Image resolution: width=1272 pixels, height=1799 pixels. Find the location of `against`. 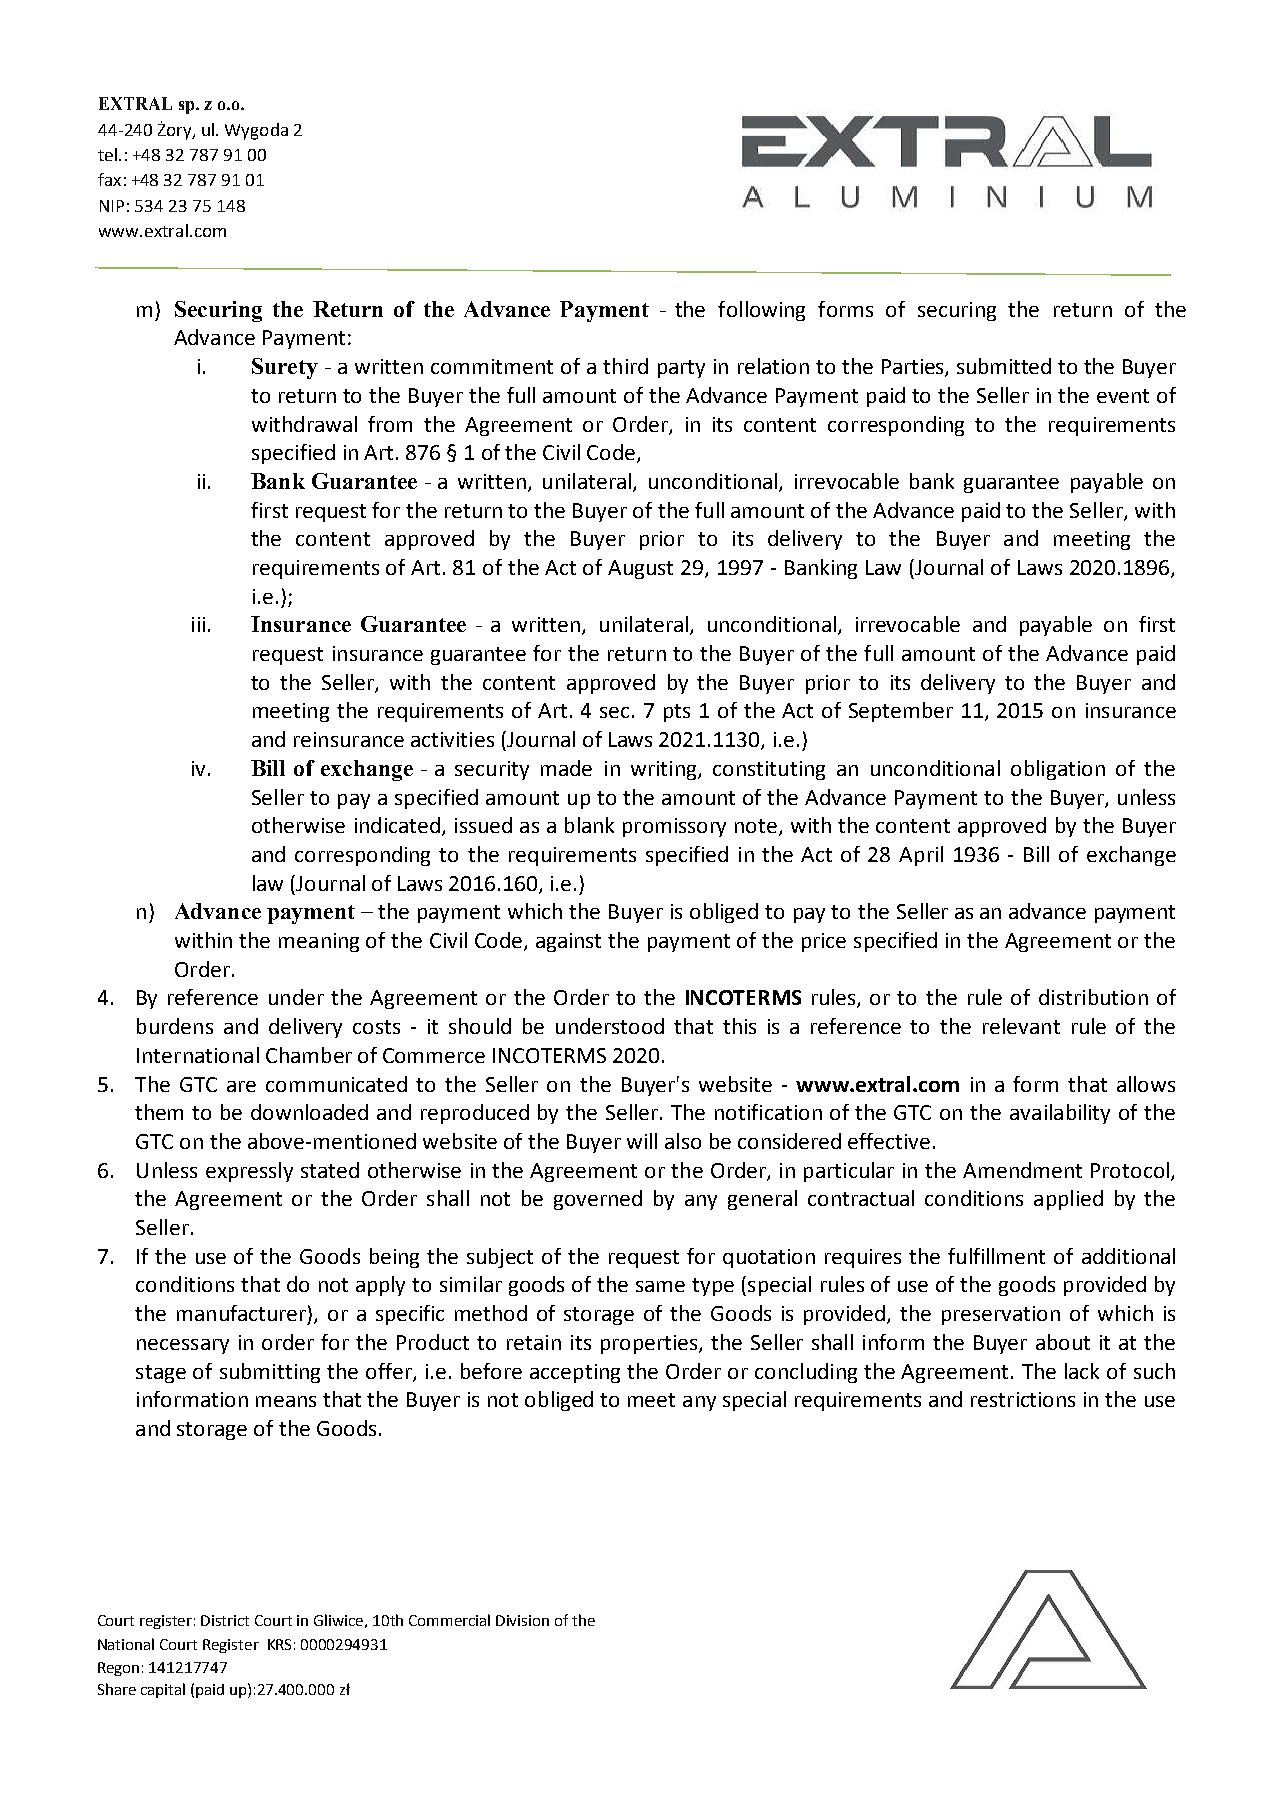

against is located at coordinates (568, 942).
